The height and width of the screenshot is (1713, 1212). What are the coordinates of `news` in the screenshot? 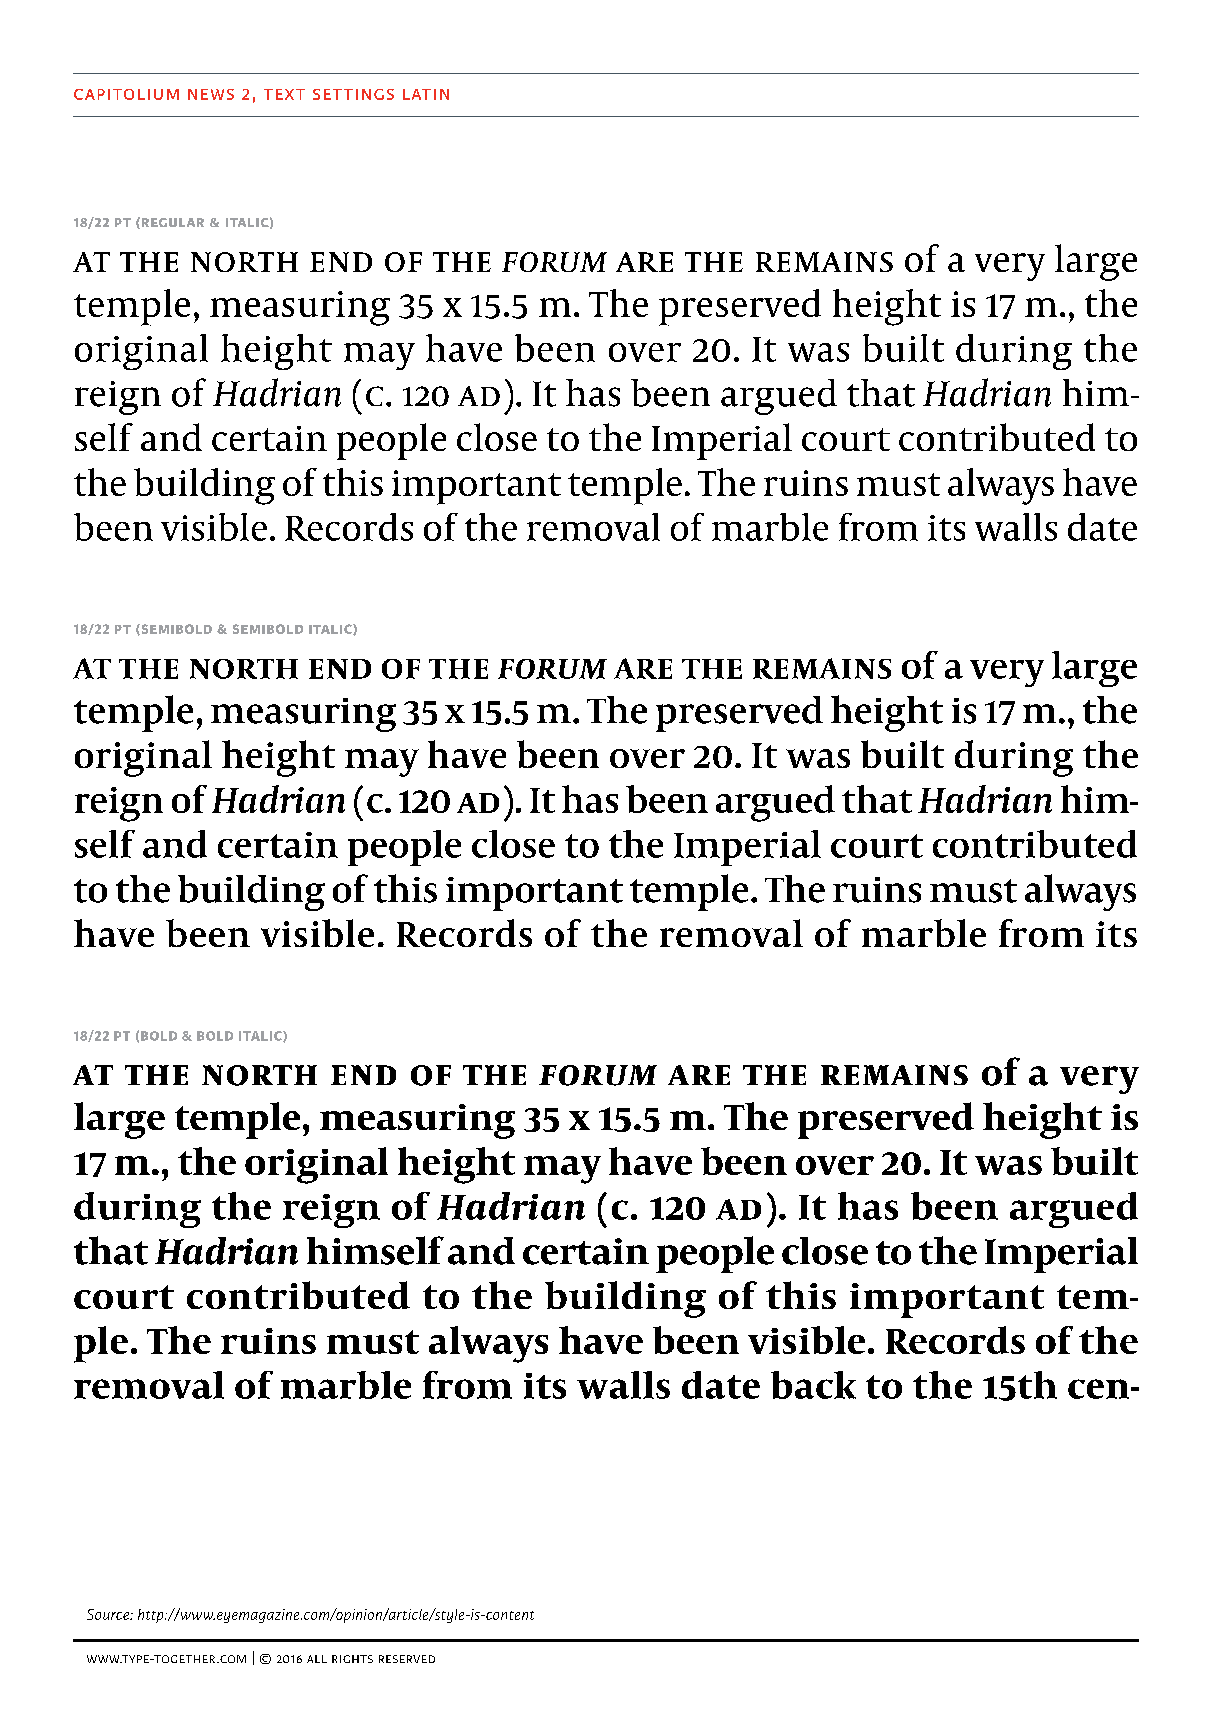 It's located at (211, 94).
